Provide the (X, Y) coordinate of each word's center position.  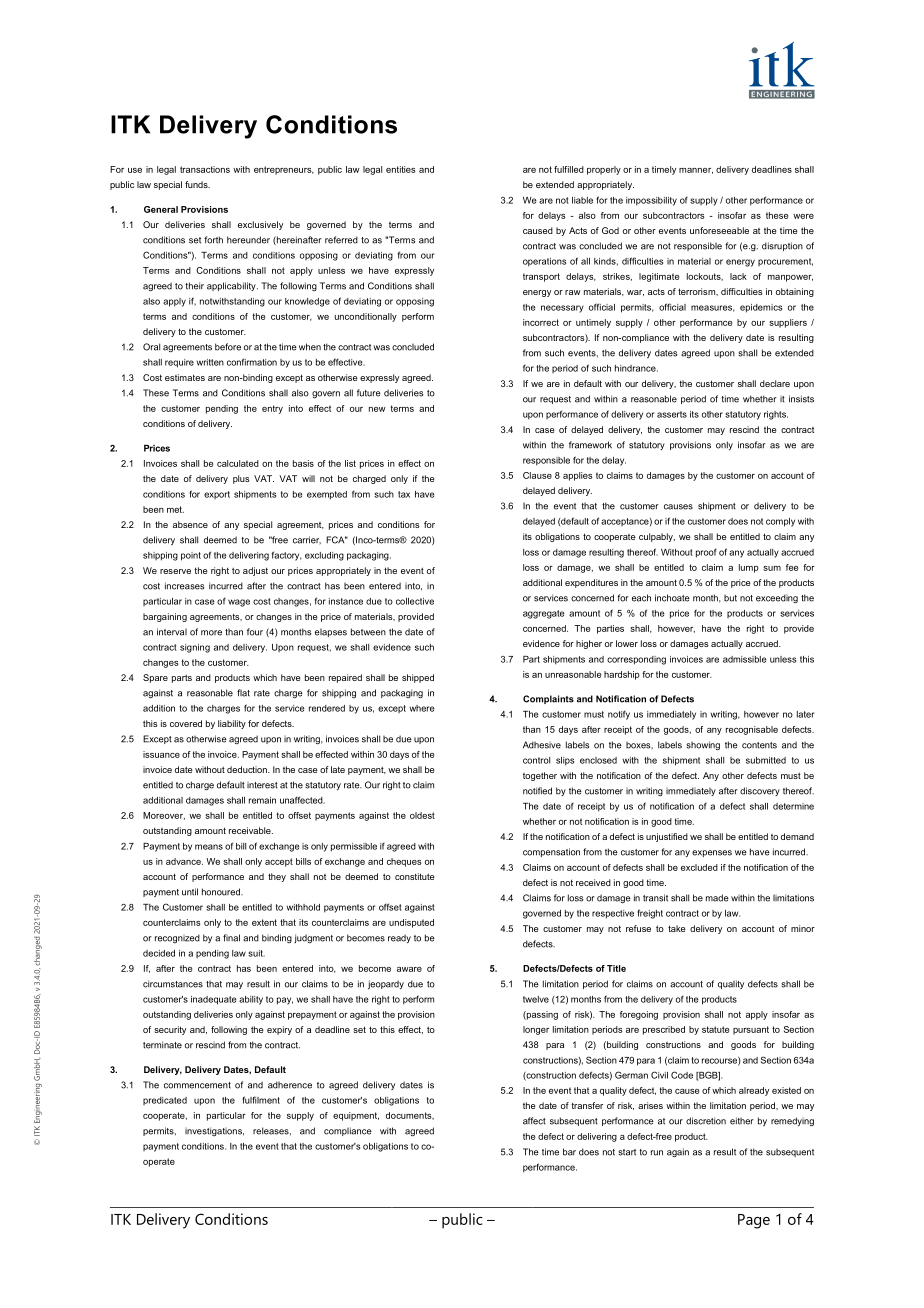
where (422, 708)
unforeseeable (719, 230)
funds (197, 184)
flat (243, 693)
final (231, 938)
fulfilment (261, 1100)
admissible (745, 659)
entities (401, 169)
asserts (672, 414)
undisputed (411, 923)
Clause (537, 475)
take (677, 928)
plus (241, 479)
